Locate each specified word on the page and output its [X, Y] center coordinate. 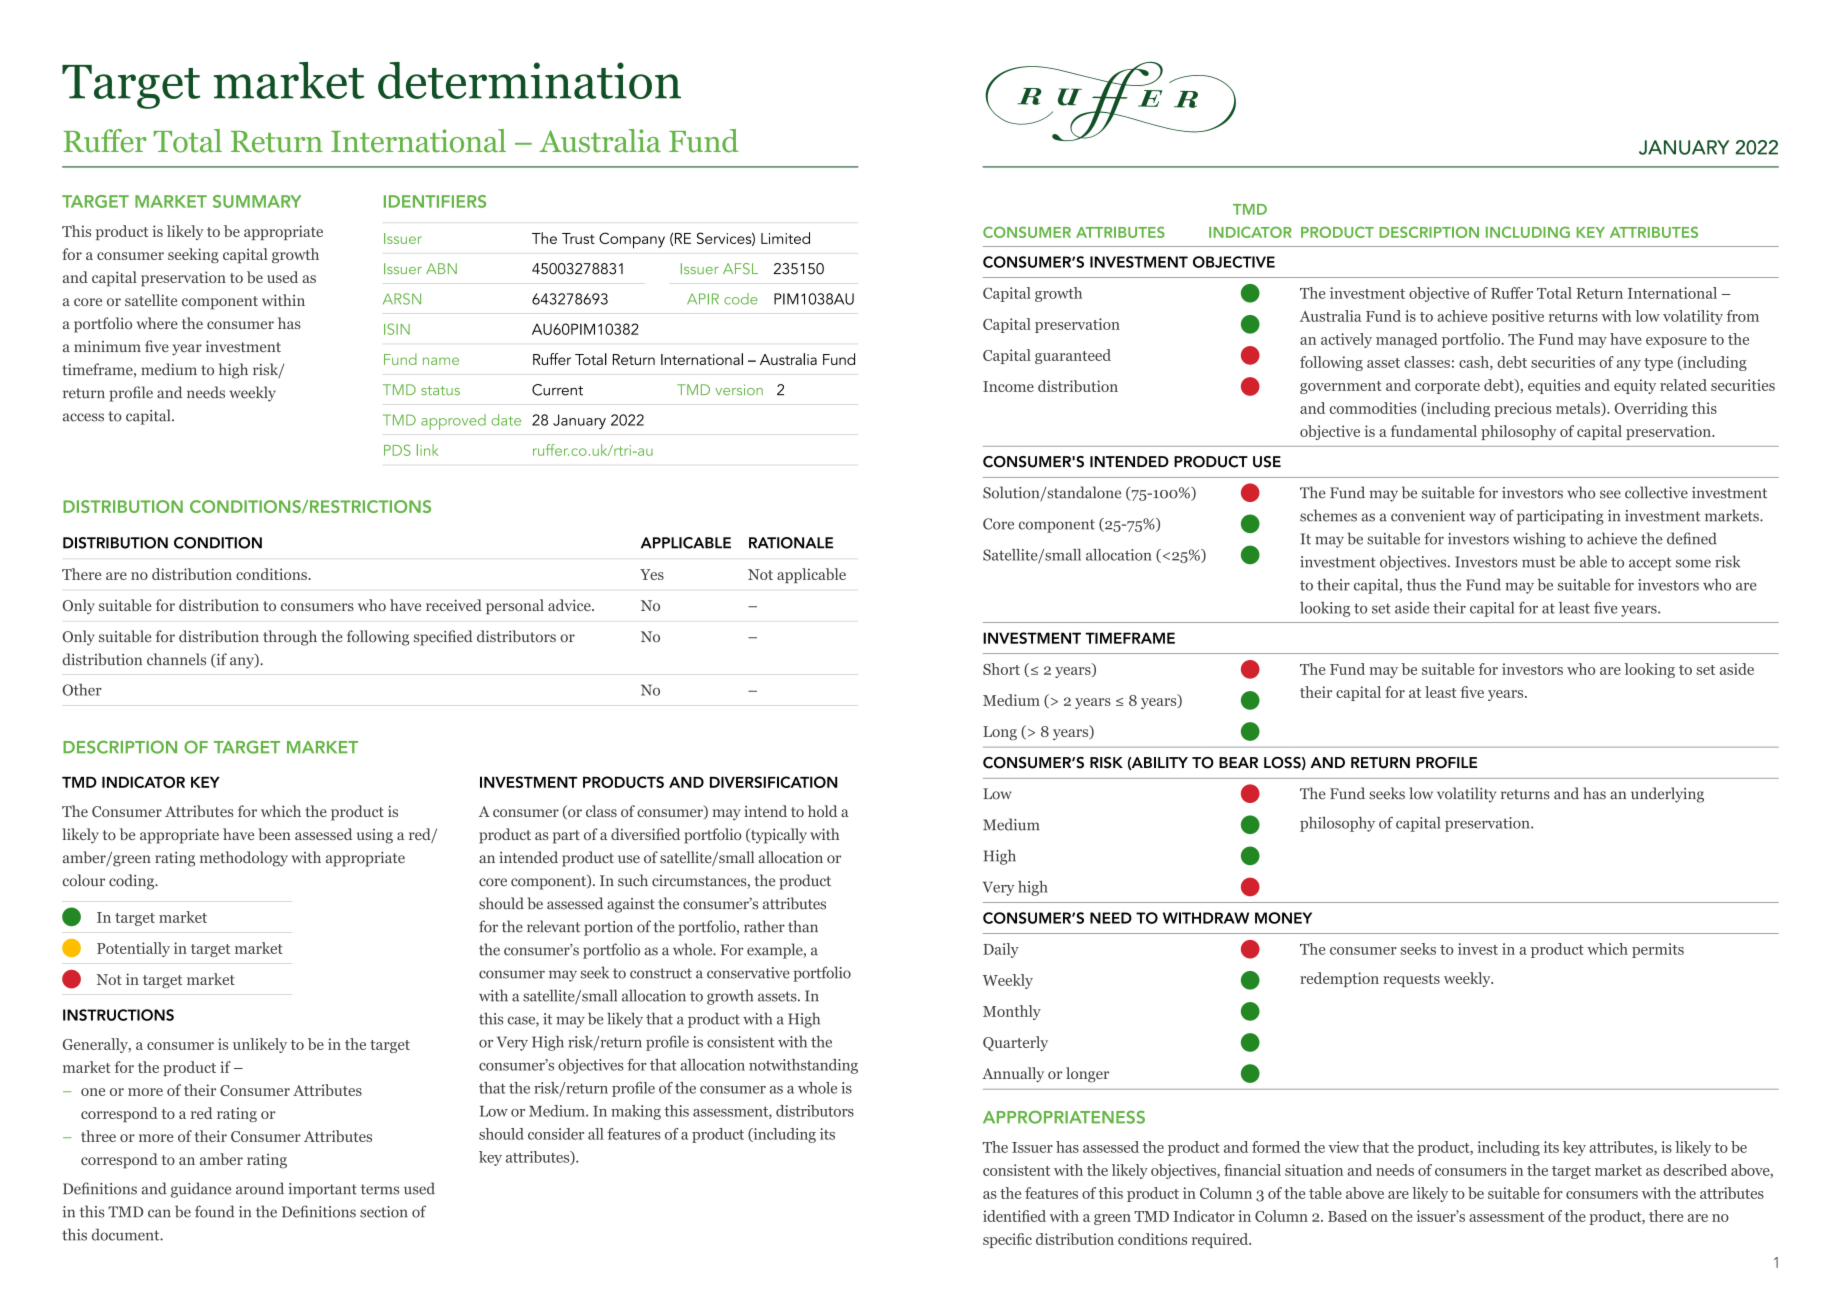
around [260, 1188]
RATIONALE [791, 543]
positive [1518, 317]
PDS [397, 450]
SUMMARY [257, 201]
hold [822, 811]
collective [1656, 492]
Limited [785, 238]
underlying [1667, 795]
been [274, 834]
